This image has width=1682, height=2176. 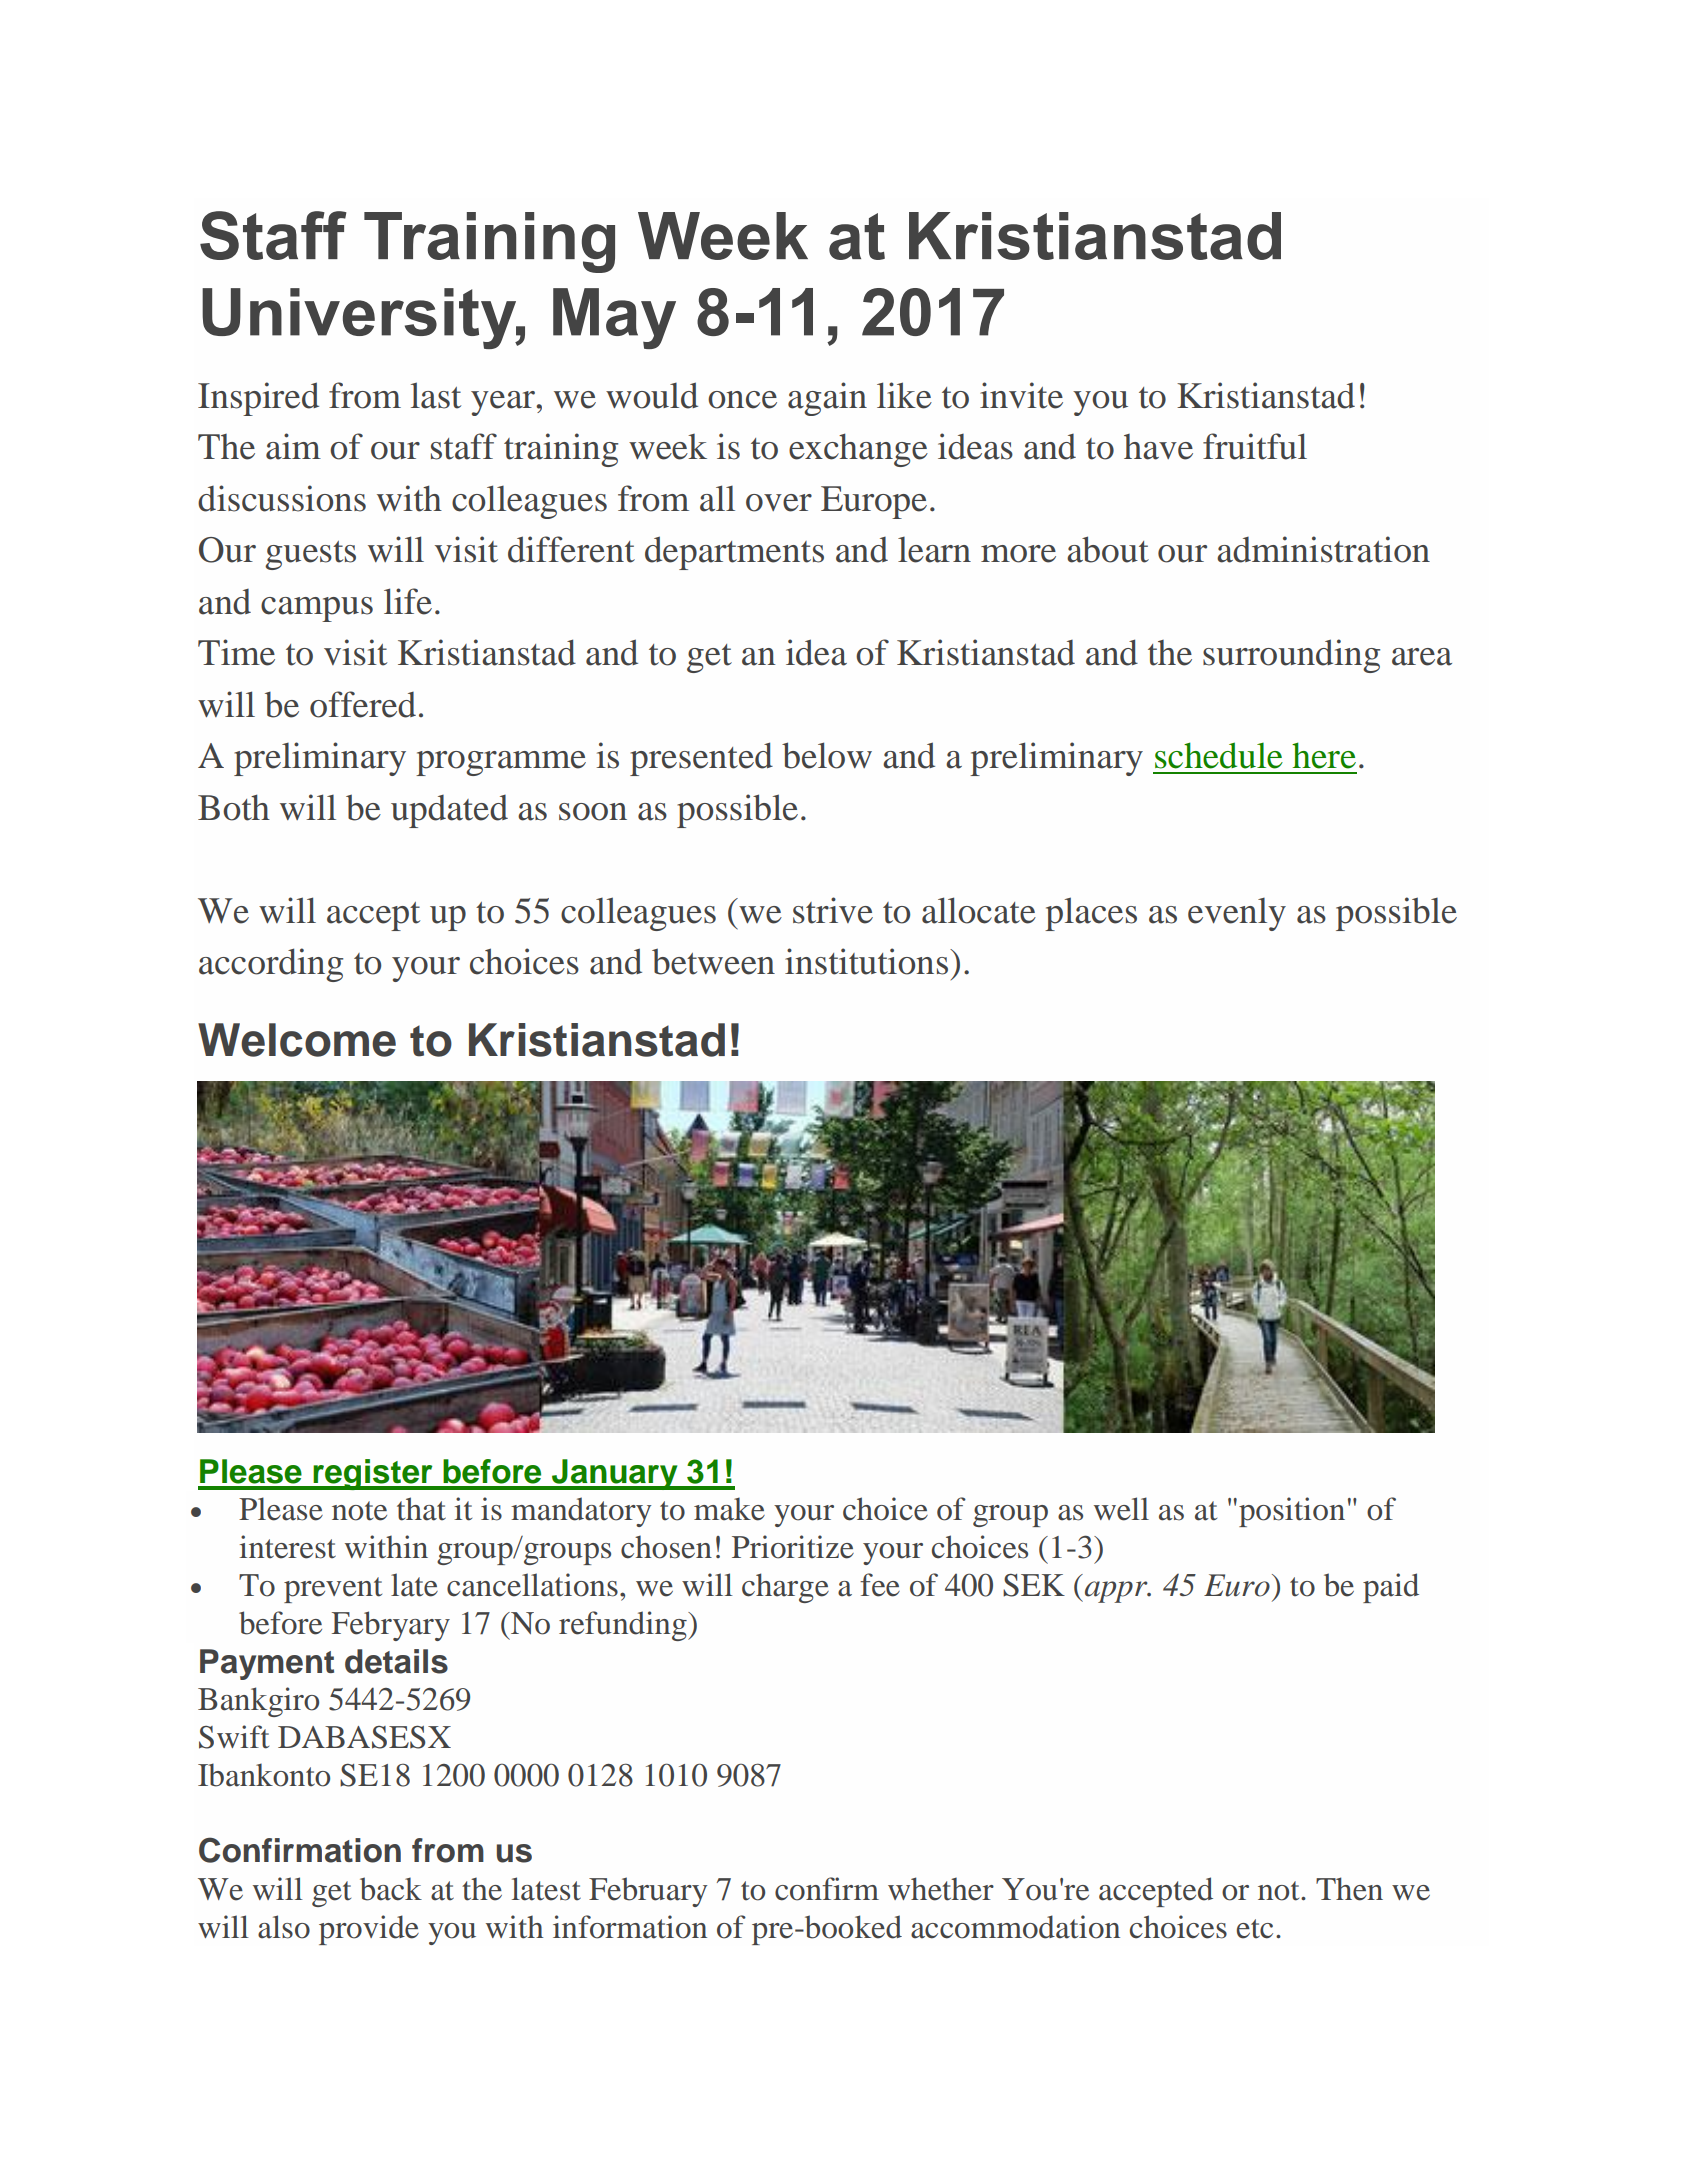 What do you see at coordinates (391, 1889) in the image?
I see `back` at bounding box center [391, 1889].
